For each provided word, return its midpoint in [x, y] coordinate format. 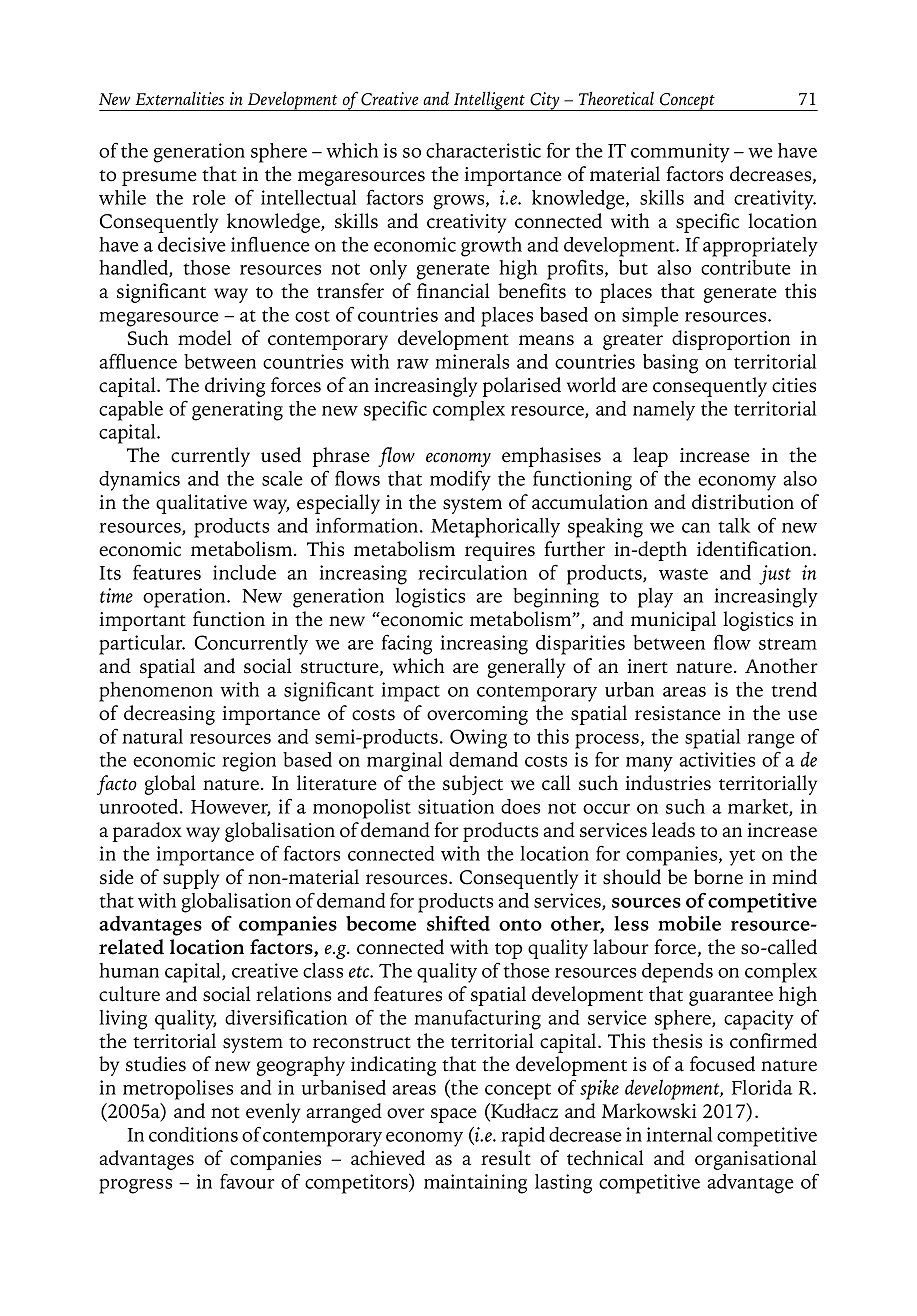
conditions [193, 1134]
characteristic [483, 150]
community [680, 153]
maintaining [475, 1184]
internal [679, 1134]
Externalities [179, 98]
